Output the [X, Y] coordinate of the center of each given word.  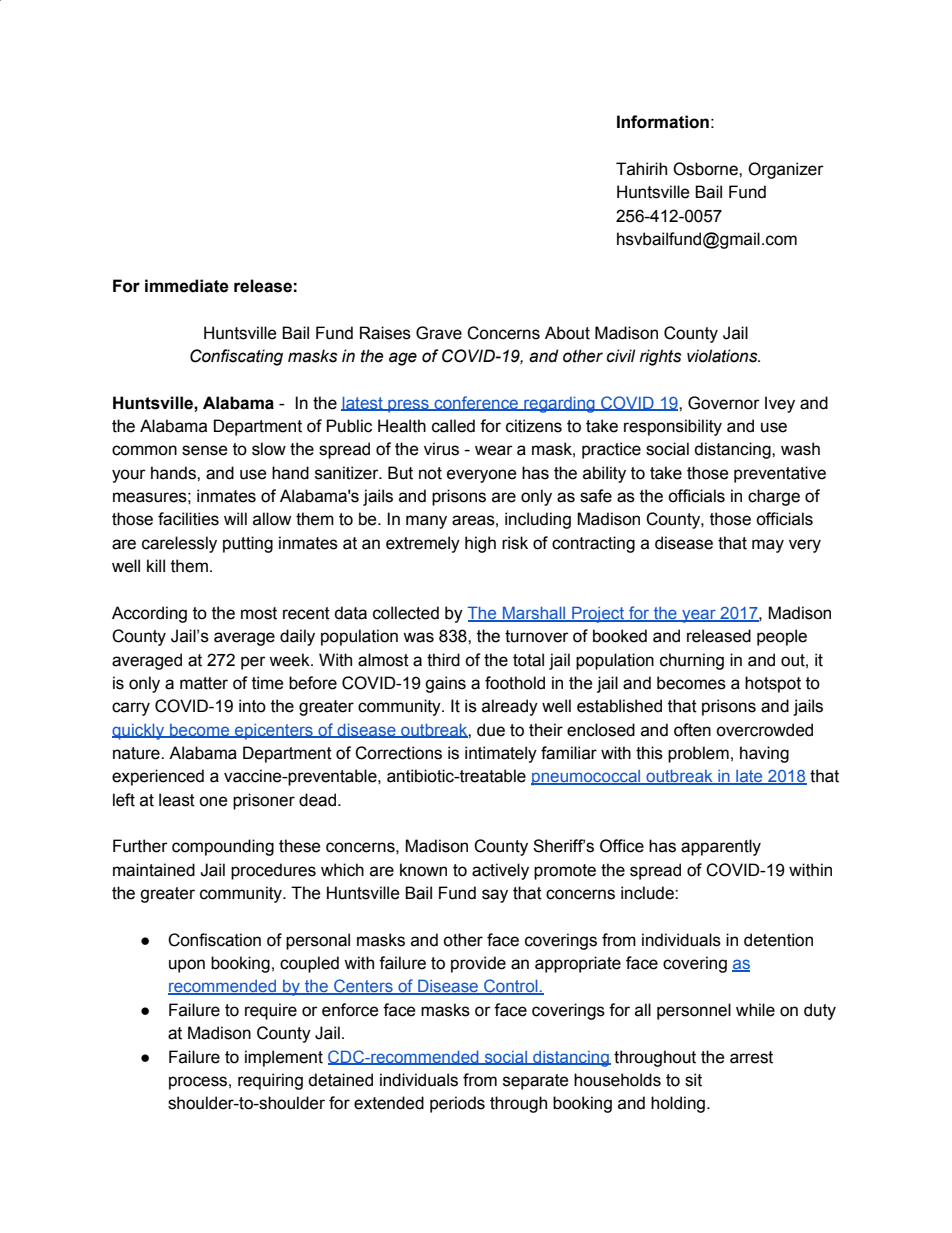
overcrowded [764, 730]
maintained [154, 870]
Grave [439, 333]
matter [204, 683]
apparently [721, 847]
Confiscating [236, 357]
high [480, 544]
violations [723, 356]
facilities [188, 519]
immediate [187, 286]
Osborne [706, 169]
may [768, 546]
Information [663, 122]
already [510, 707]
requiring [270, 1081]
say [495, 896]
